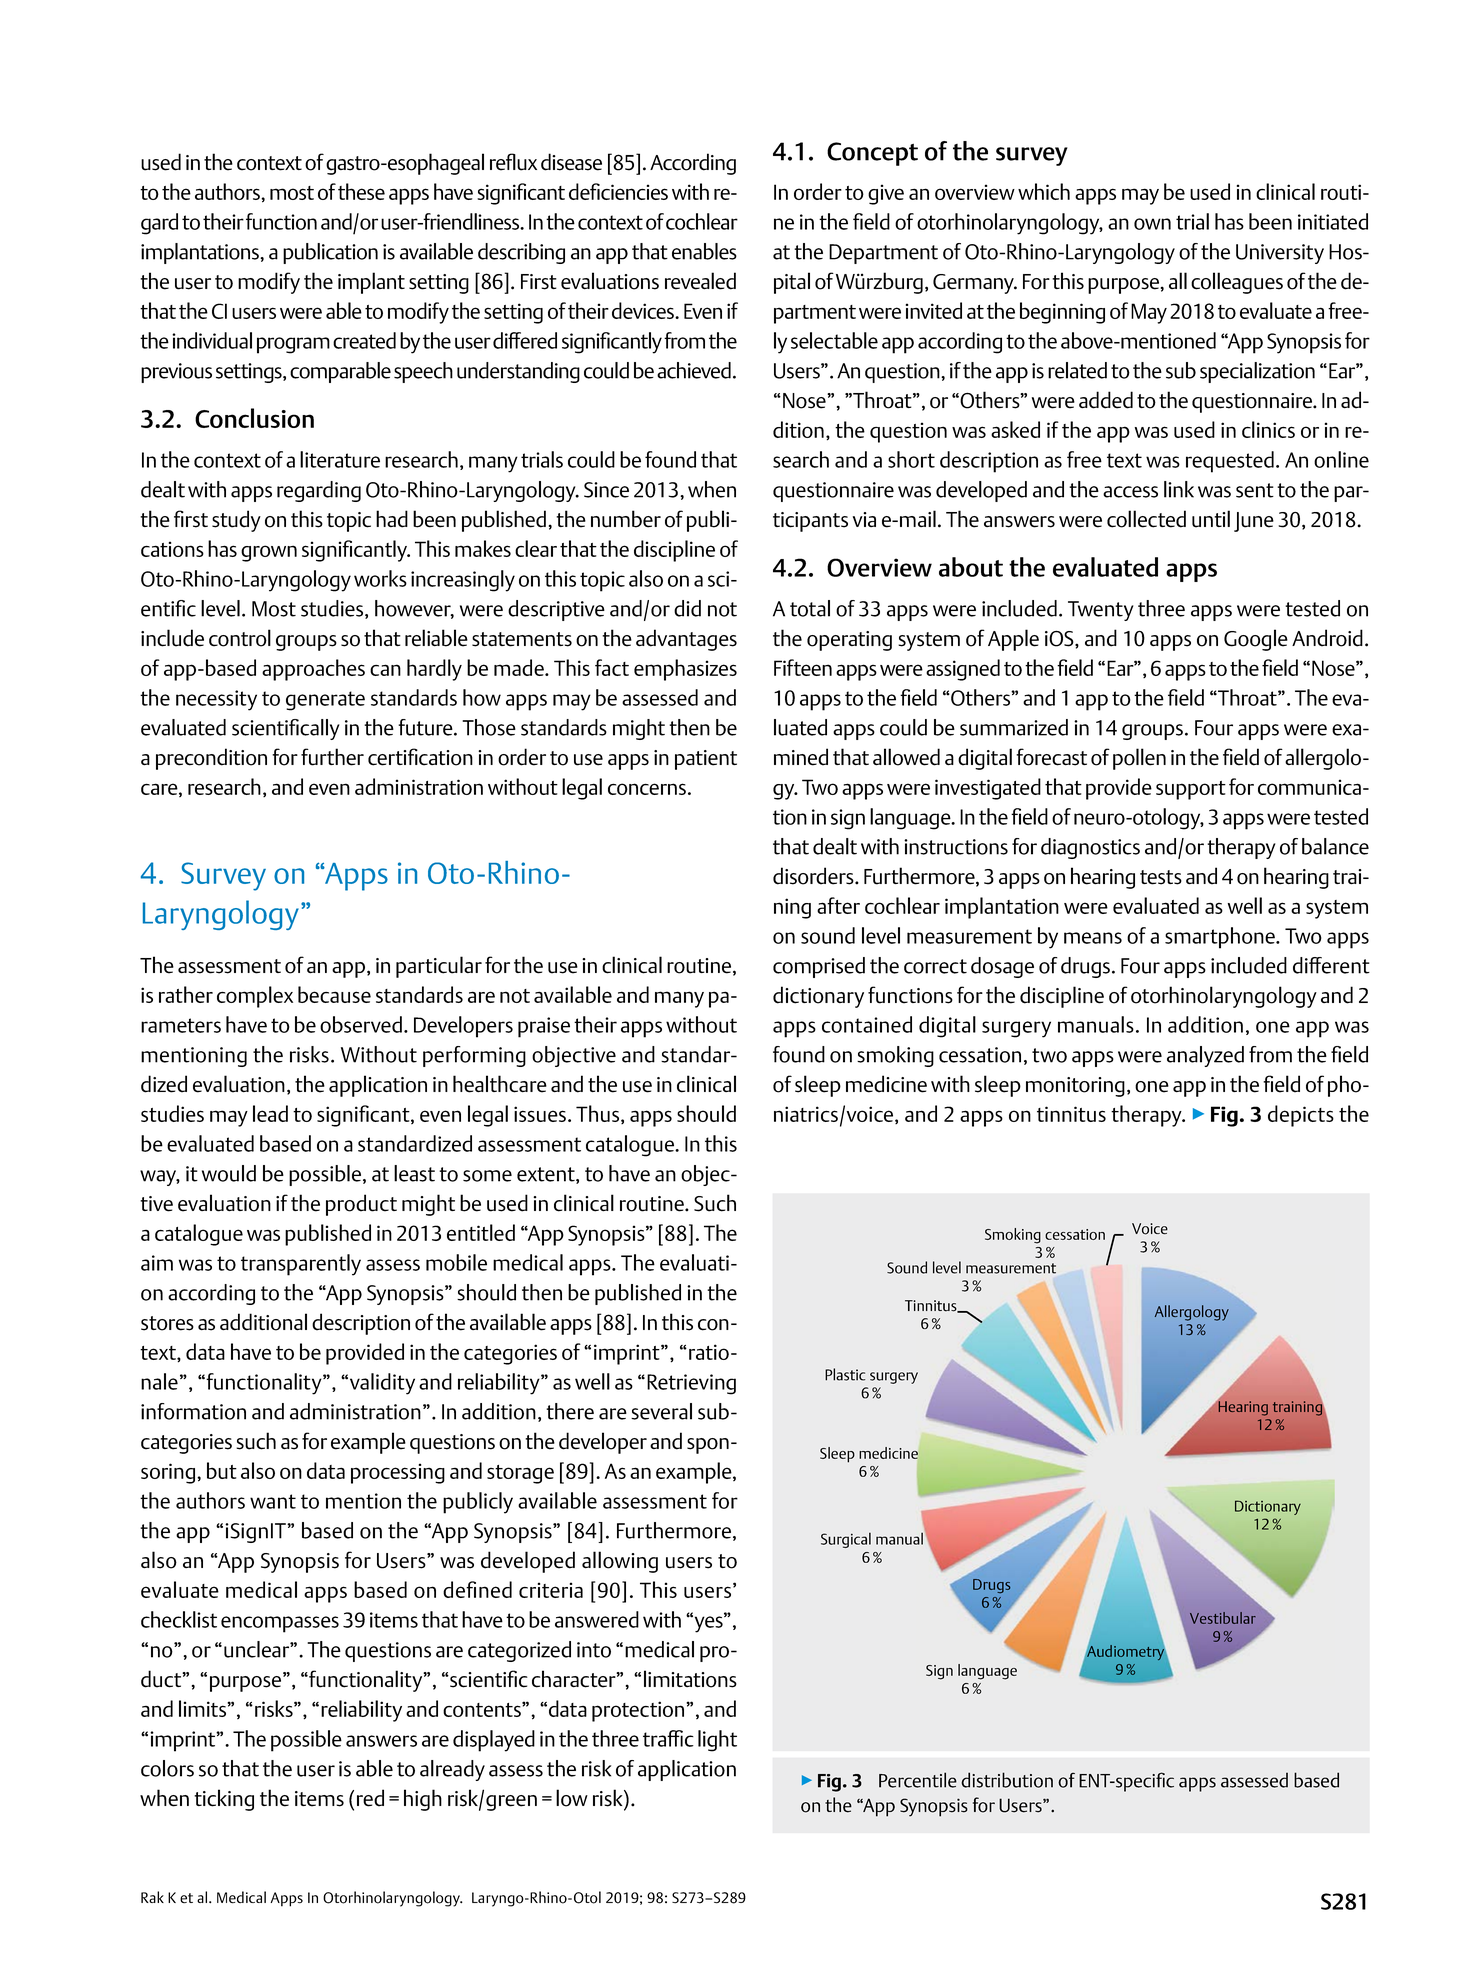 Image resolution: width=1475 pixels, height=1967 pixels. Describe the element at coordinates (224, 1800) in the screenshot. I see `ticking` at that location.
